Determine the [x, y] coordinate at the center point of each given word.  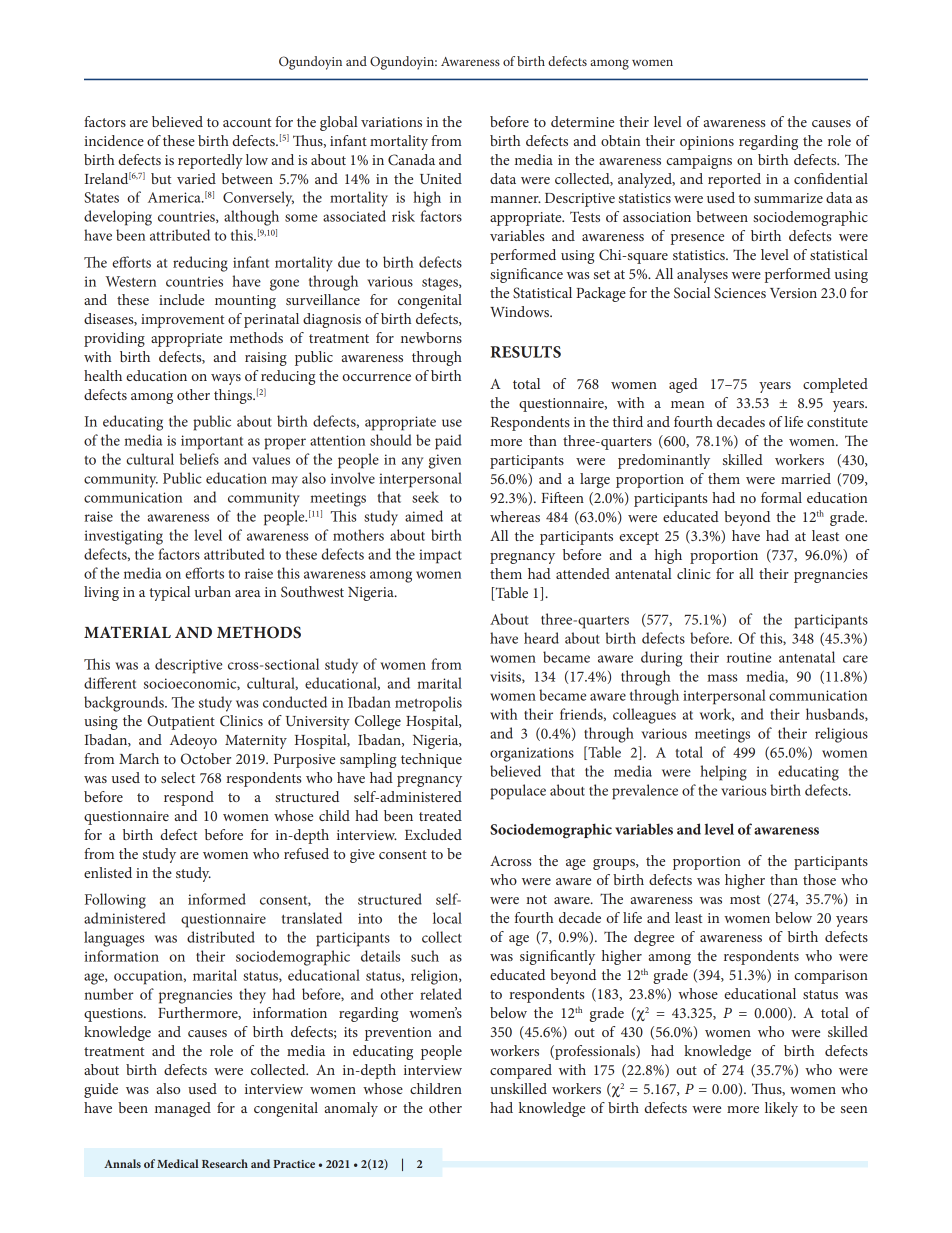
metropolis [428, 704]
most [745, 899]
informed [217, 899]
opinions [707, 143]
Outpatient [181, 722]
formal [781, 497]
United [441, 178]
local [447, 918]
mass [722, 678]
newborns [431, 337]
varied [196, 178]
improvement [182, 321]
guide [101, 1090]
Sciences [740, 293]
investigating [123, 537]
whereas [515, 516]
